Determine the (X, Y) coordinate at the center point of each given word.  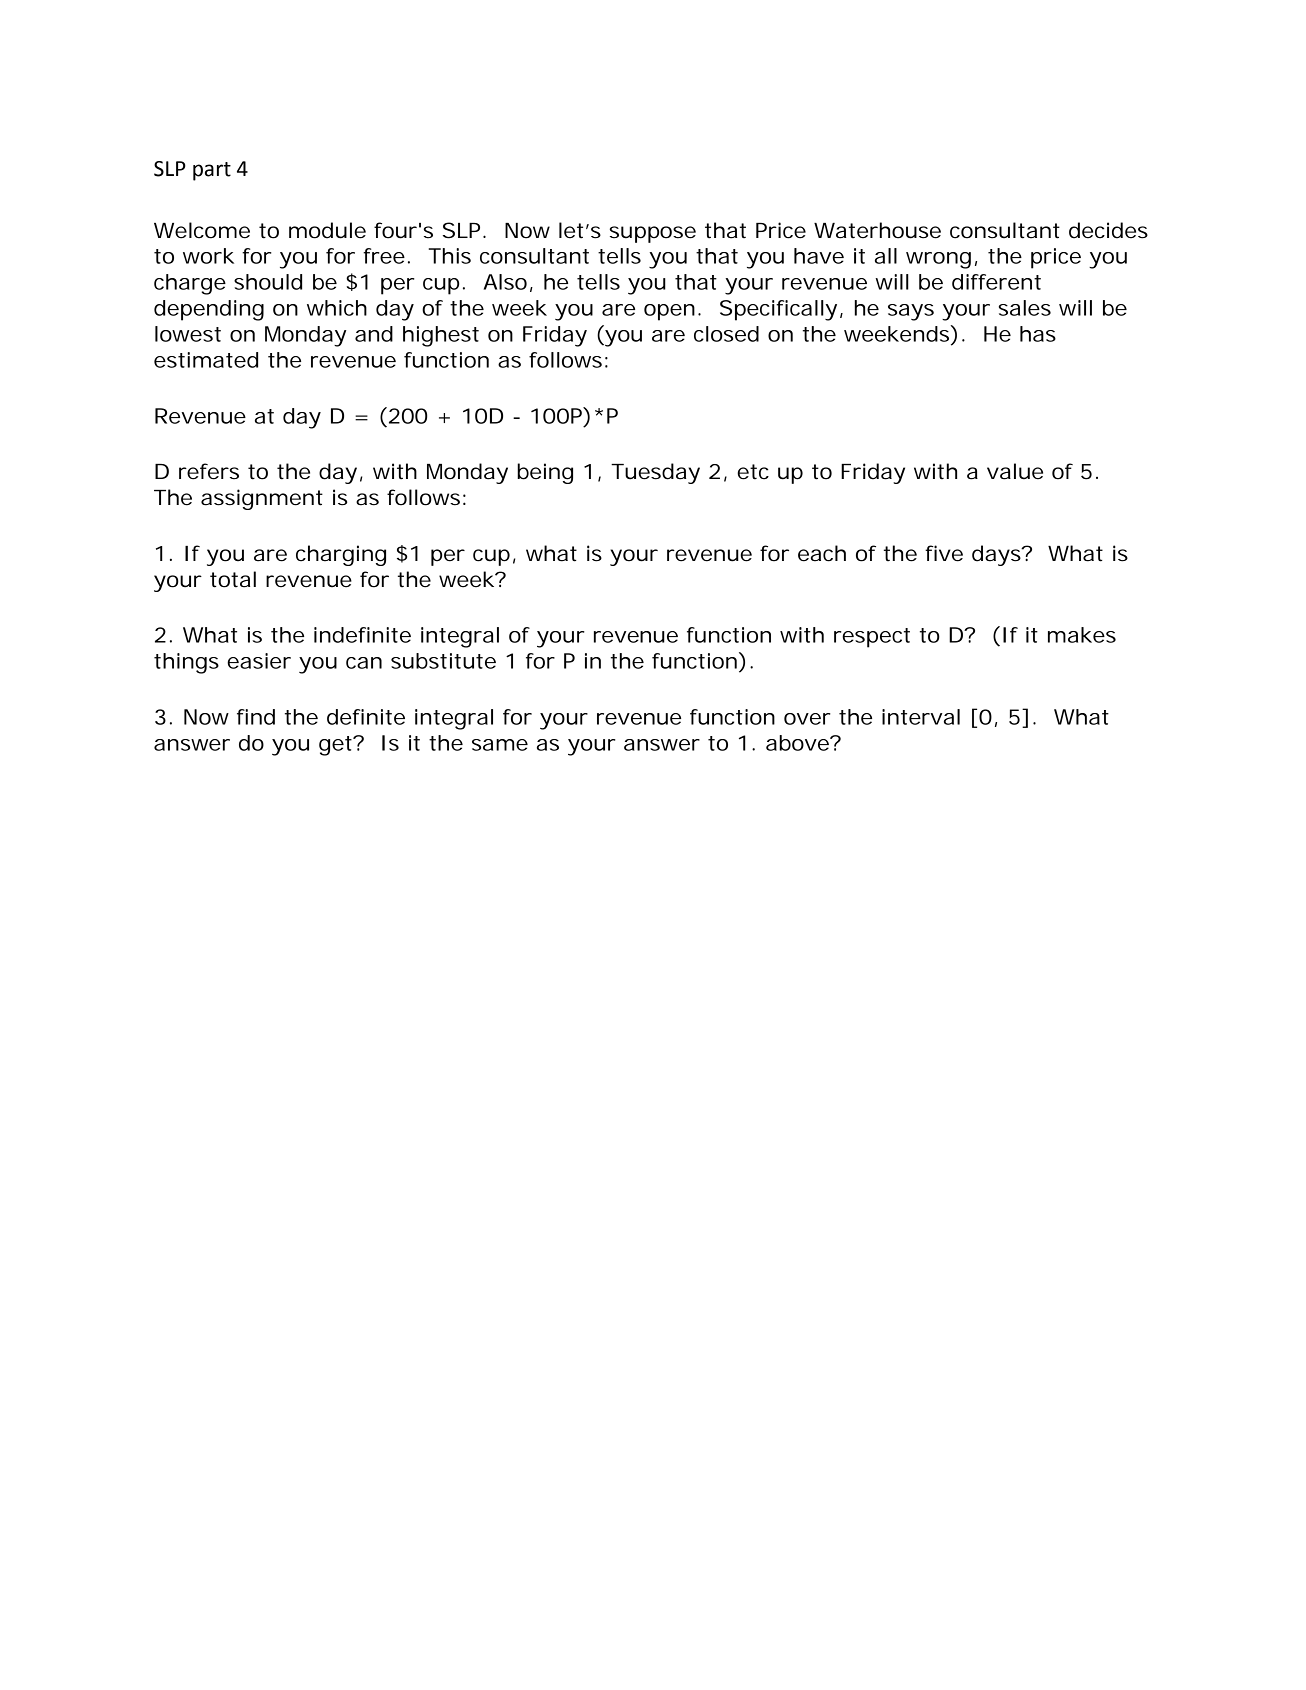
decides (1108, 230)
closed (726, 334)
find (256, 717)
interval (921, 717)
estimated (206, 360)
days (997, 555)
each (822, 553)
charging (341, 555)
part (212, 171)
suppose (652, 234)
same (500, 745)
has (1038, 334)
